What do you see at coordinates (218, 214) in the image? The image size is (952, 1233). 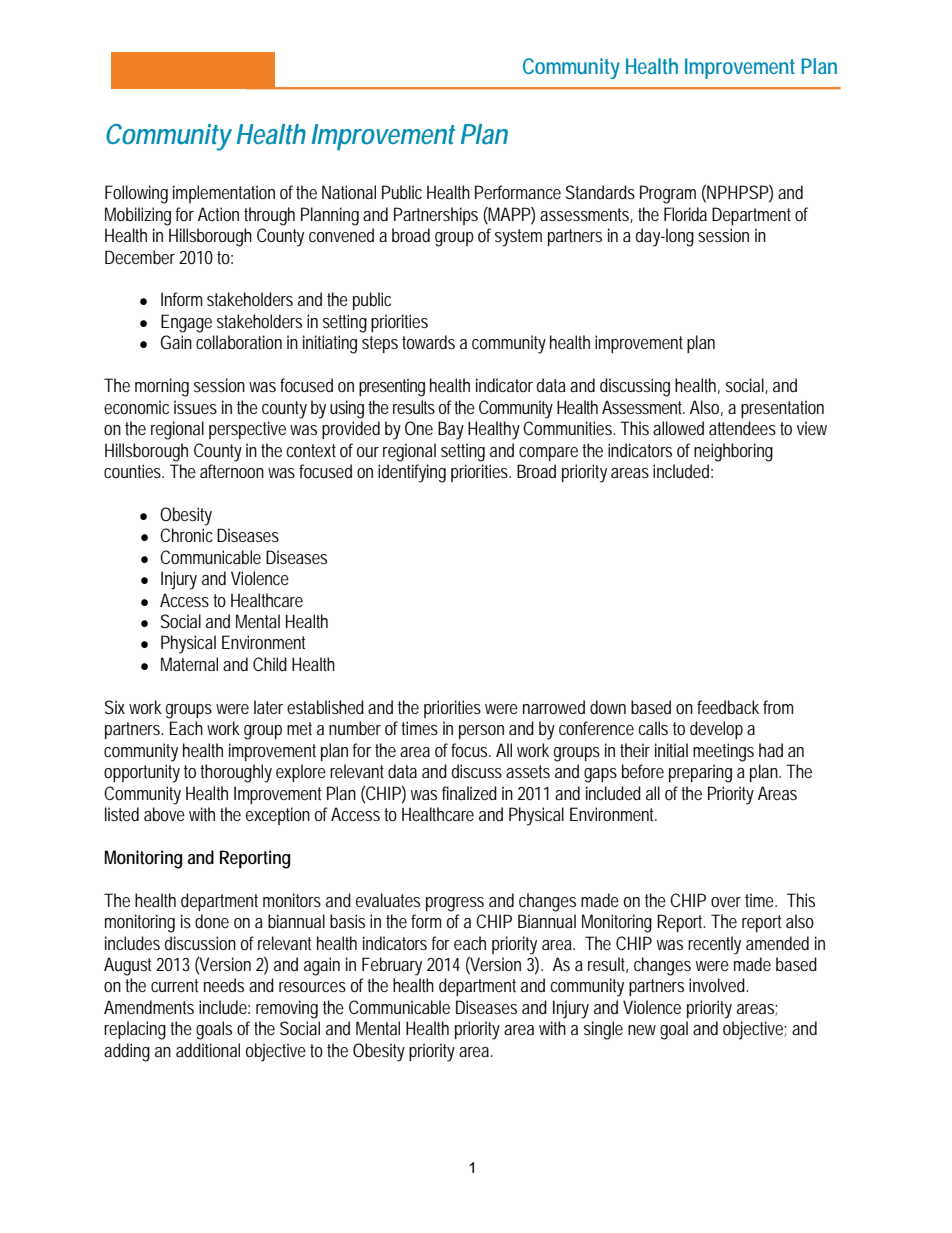 I see `Action` at bounding box center [218, 214].
